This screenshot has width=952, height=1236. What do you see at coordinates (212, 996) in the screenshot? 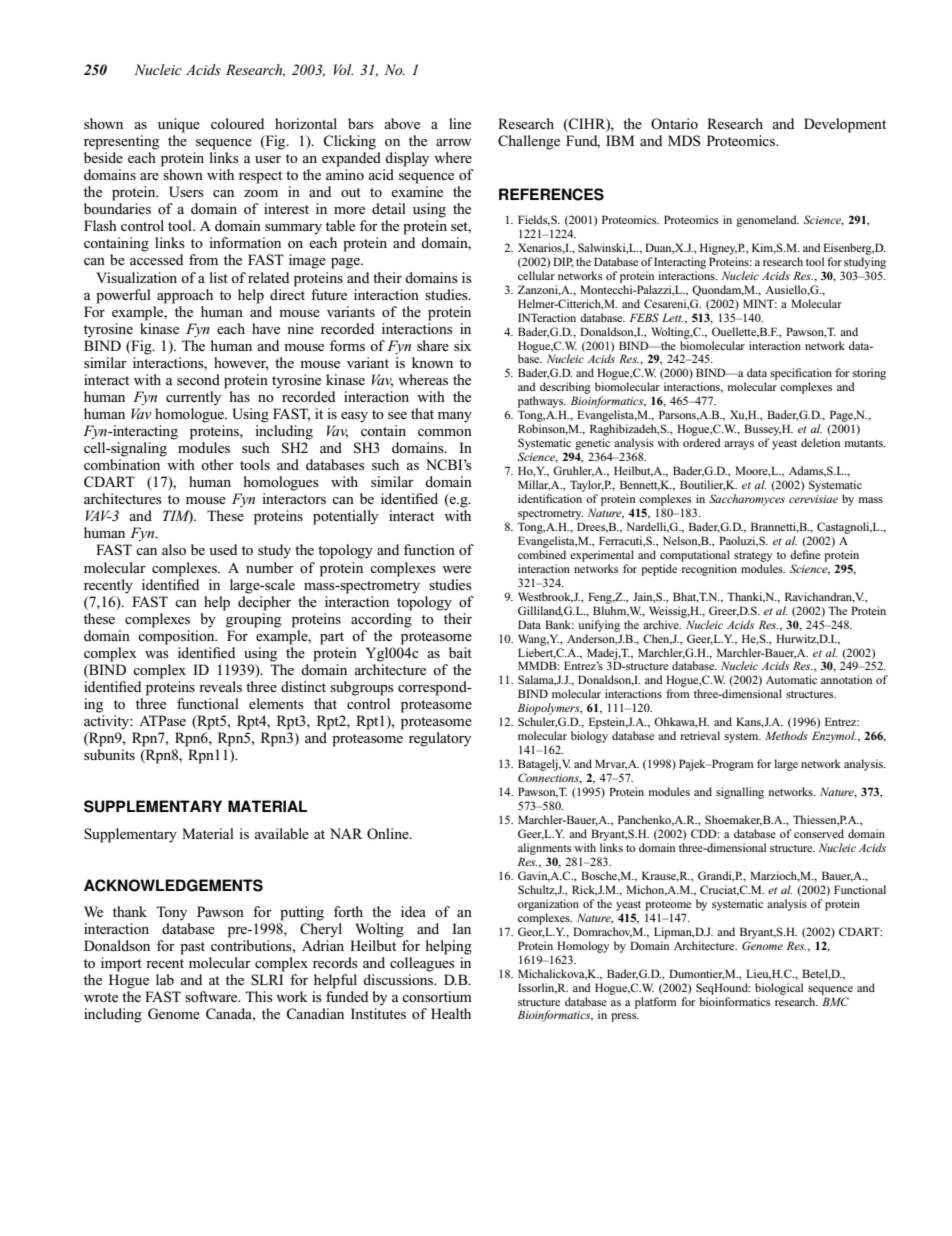
I see `software` at bounding box center [212, 996].
